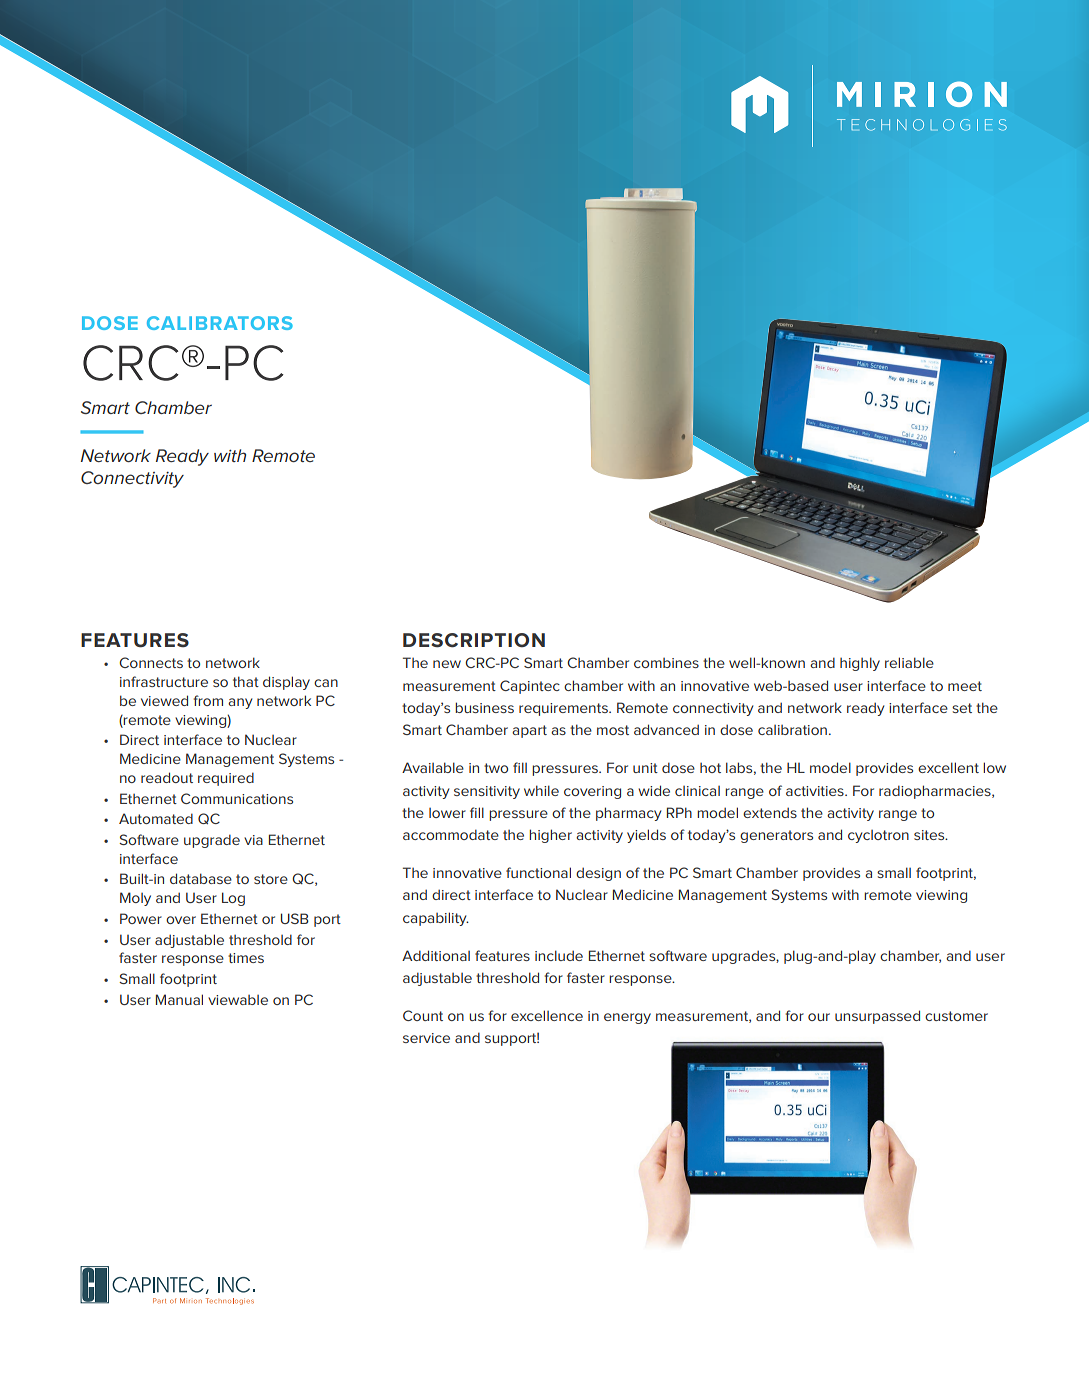 The image size is (1089, 1398). What do you see at coordinates (295, 918) in the screenshot?
I see `USB` at bounding box center [295, 918].
